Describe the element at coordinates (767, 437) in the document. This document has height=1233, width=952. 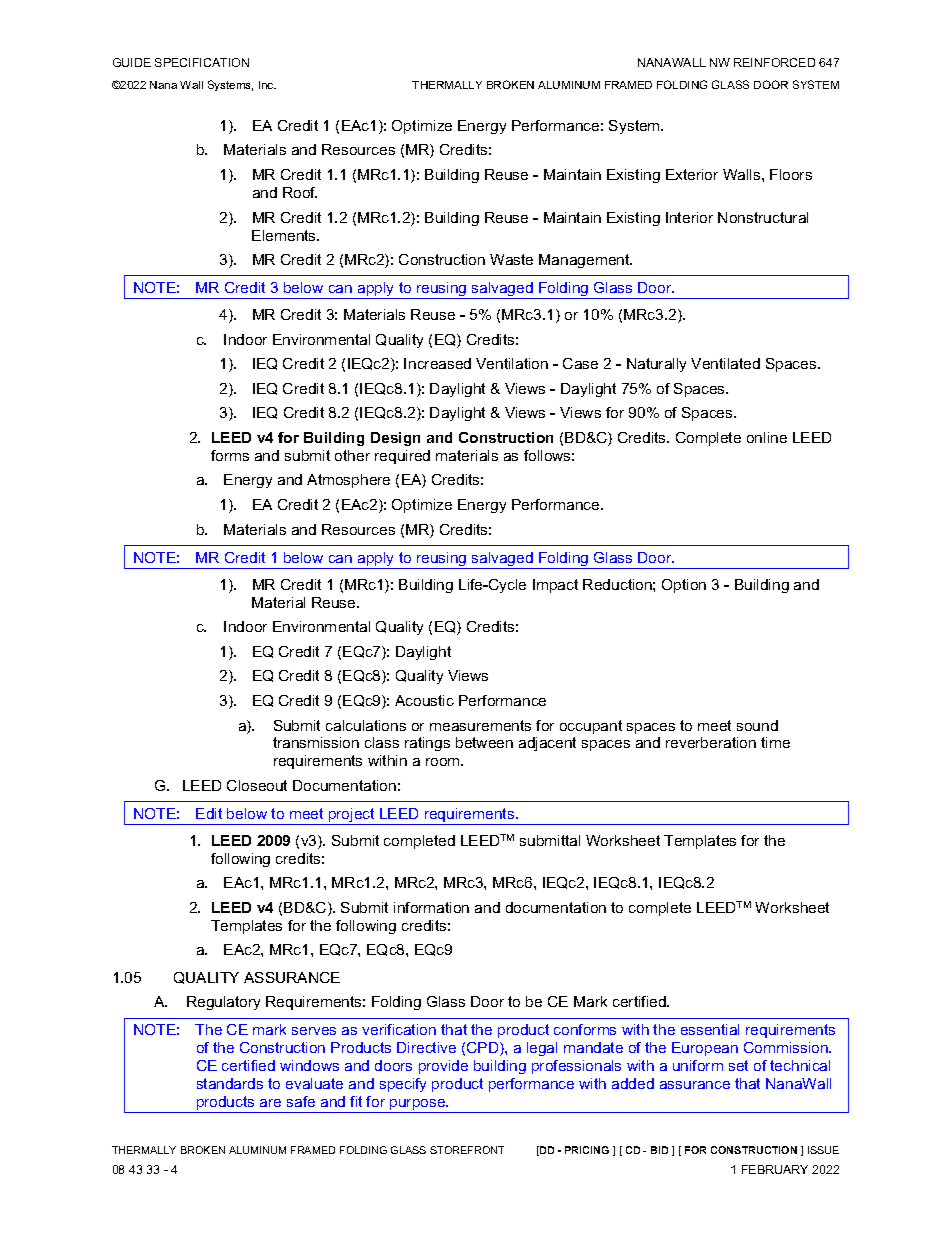
I see `online` at that location.
